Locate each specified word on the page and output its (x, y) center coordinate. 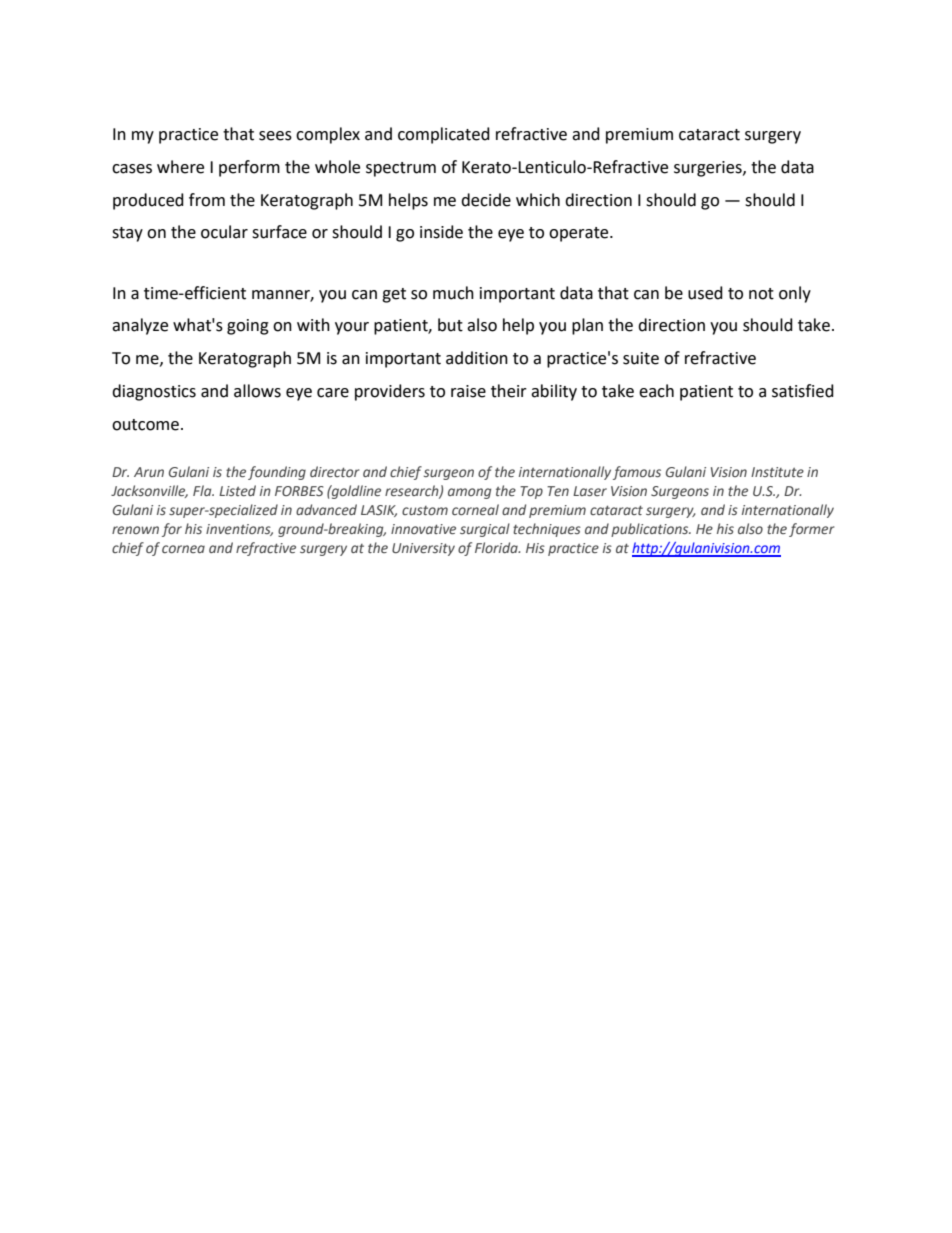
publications (651, 530)
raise (468, 391)
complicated (444, 135)
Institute (777, 472)
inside (441, 232)
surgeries (709, 169)
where (180, 167)
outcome (145, 425)
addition (477, 358)
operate (580, 234)
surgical (485, 530)
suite (641, 358)
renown (135, 530)
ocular (224, 232)
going (248, 327)
